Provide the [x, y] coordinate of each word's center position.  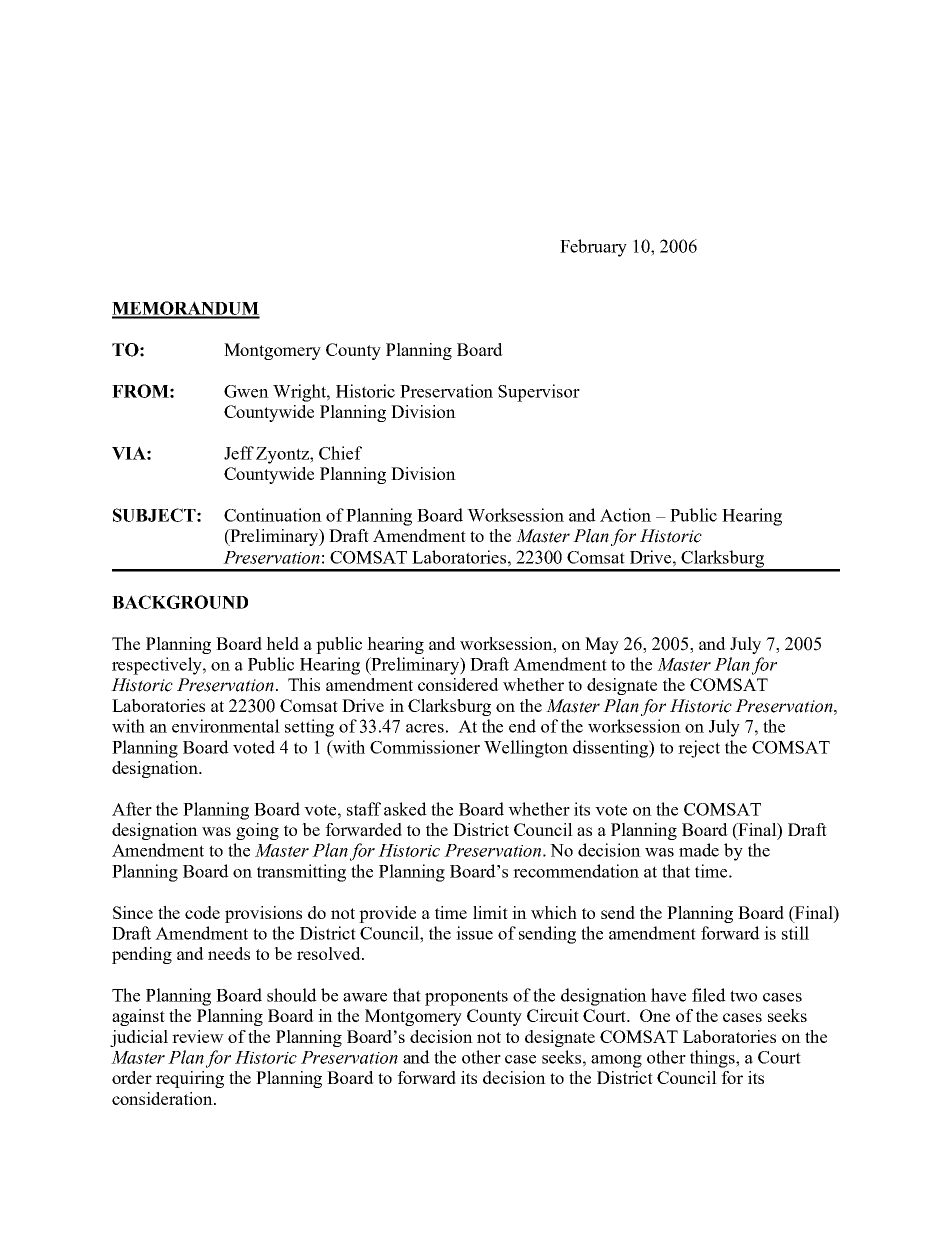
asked [405, 809]
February [593, 248]
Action [625, 515]
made [699, 850]
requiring [190, 1079]
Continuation [273, 515]
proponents [466, 998]
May [602, 645]
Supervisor [539, 393]
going [257, 831]
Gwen [246, 391]
